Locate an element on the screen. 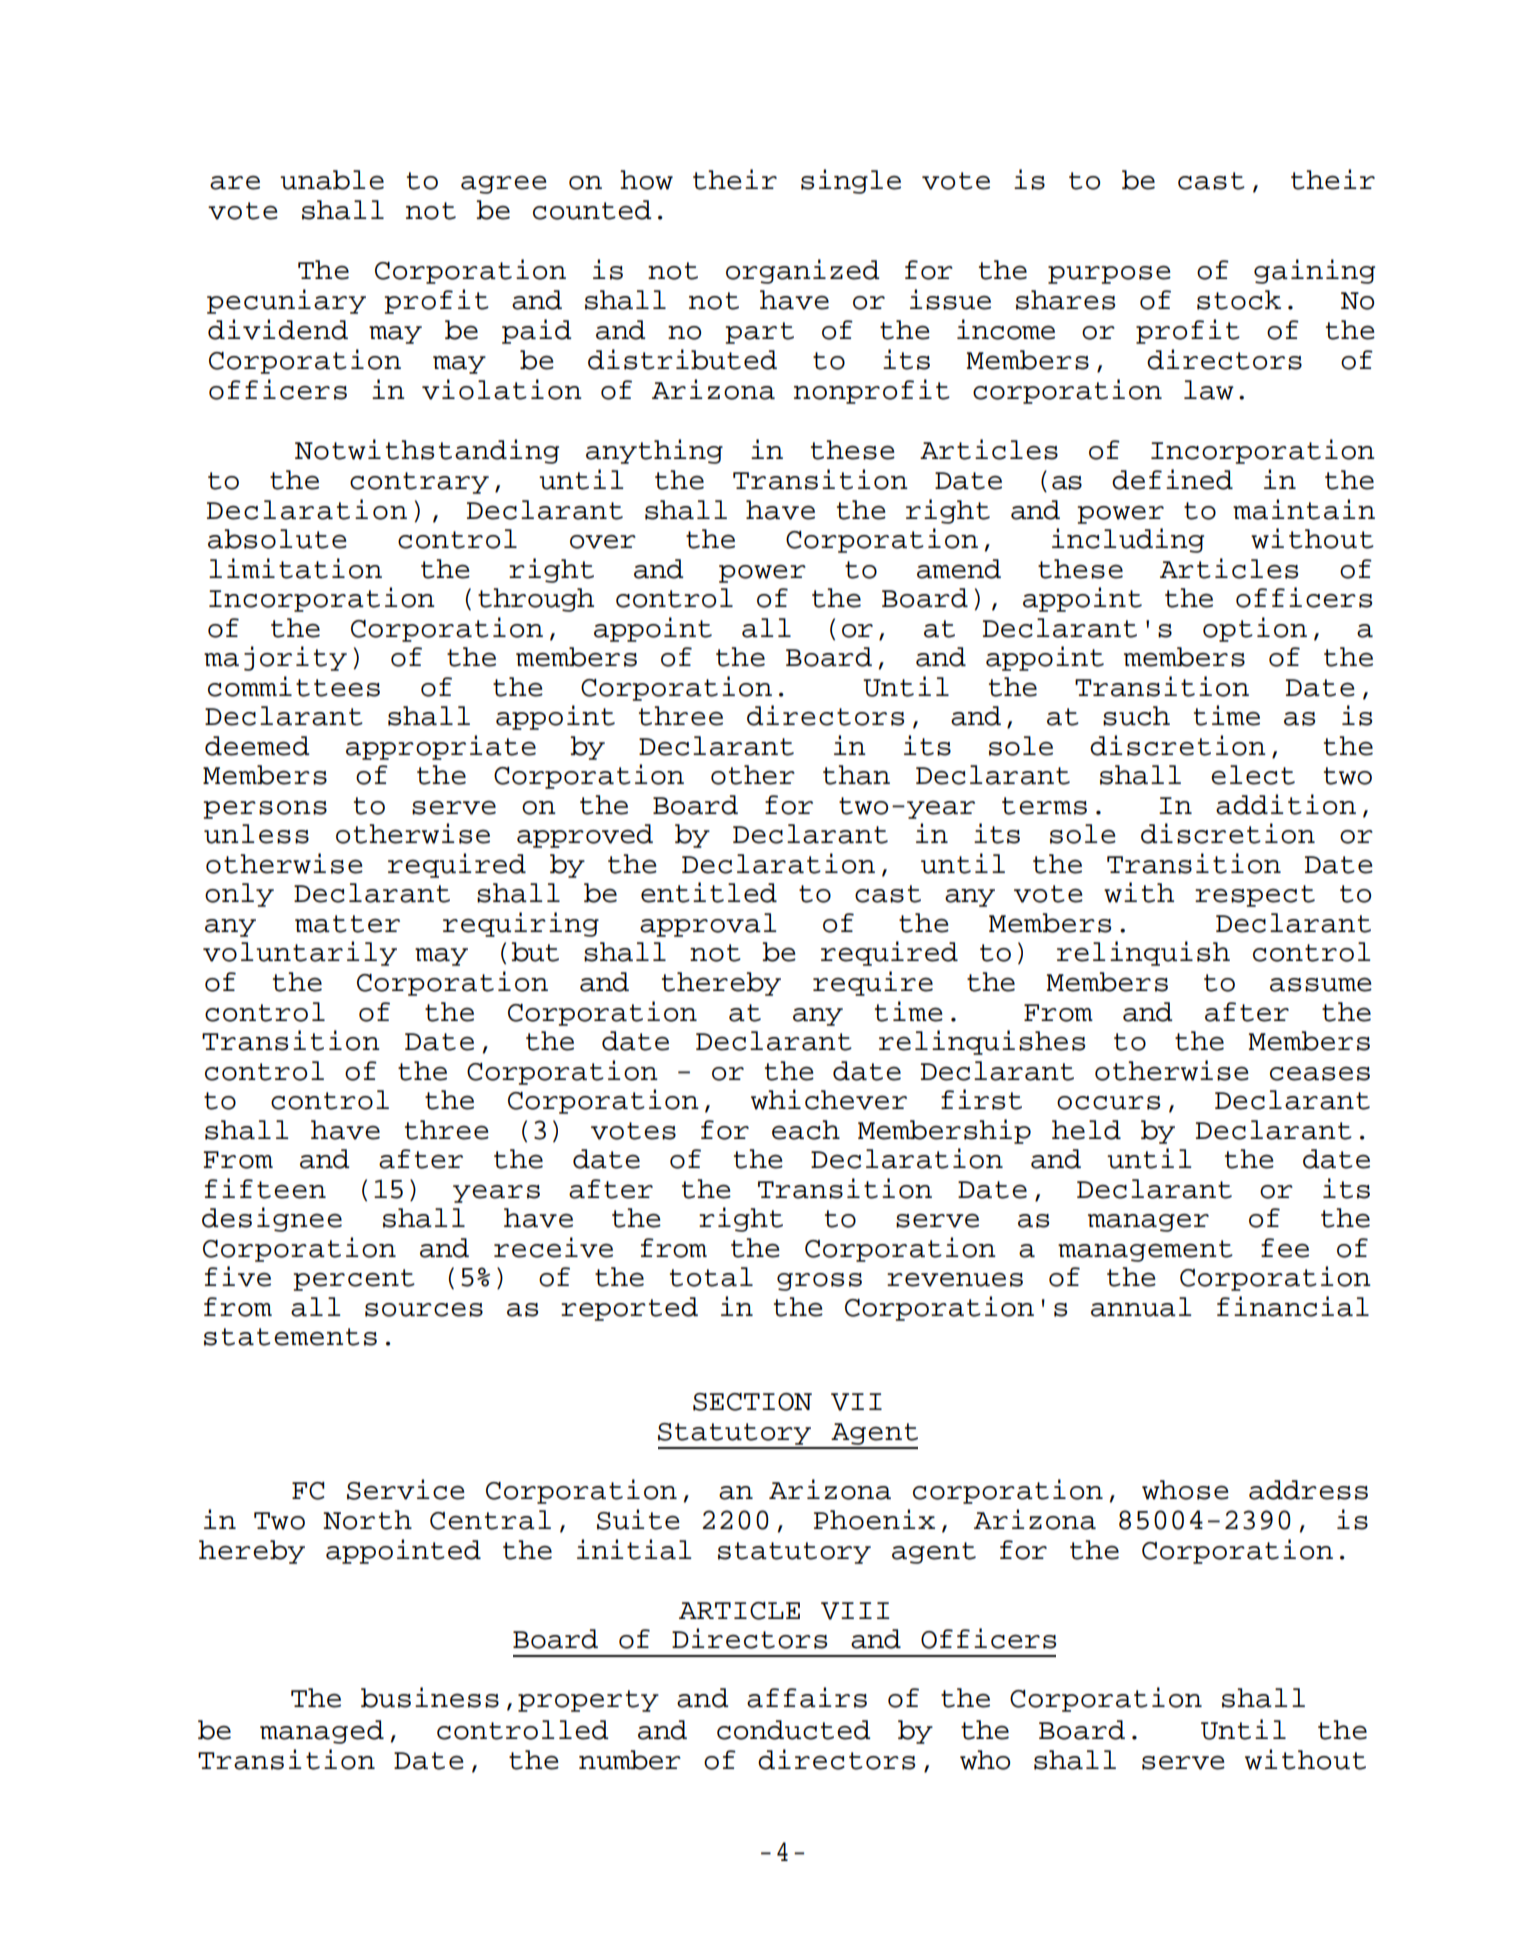 This screenshot has height=1956, width=1514. managed is located at coordinates (322, 1732).
